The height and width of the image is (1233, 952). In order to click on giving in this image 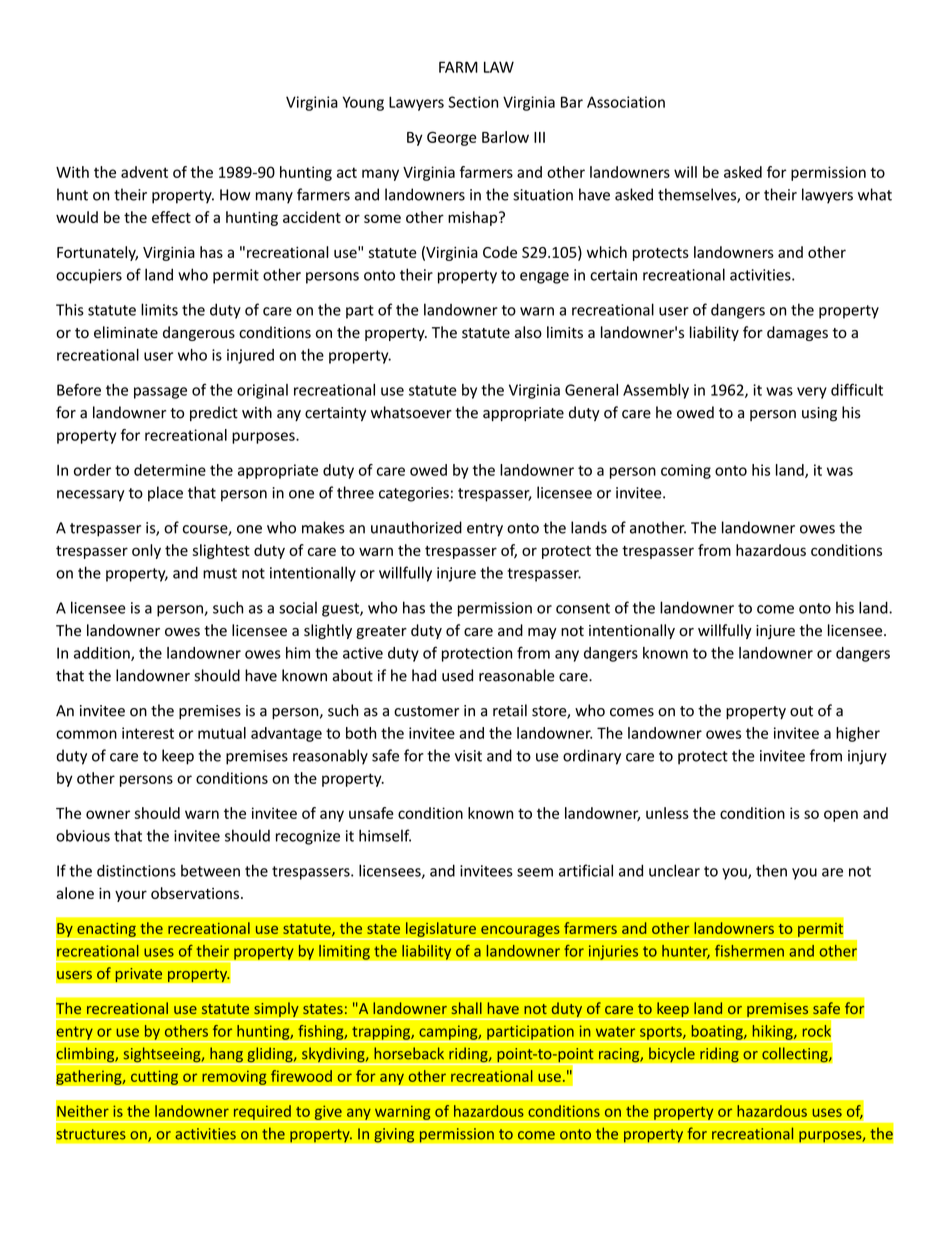, I will do `click(394, 1135)`.
